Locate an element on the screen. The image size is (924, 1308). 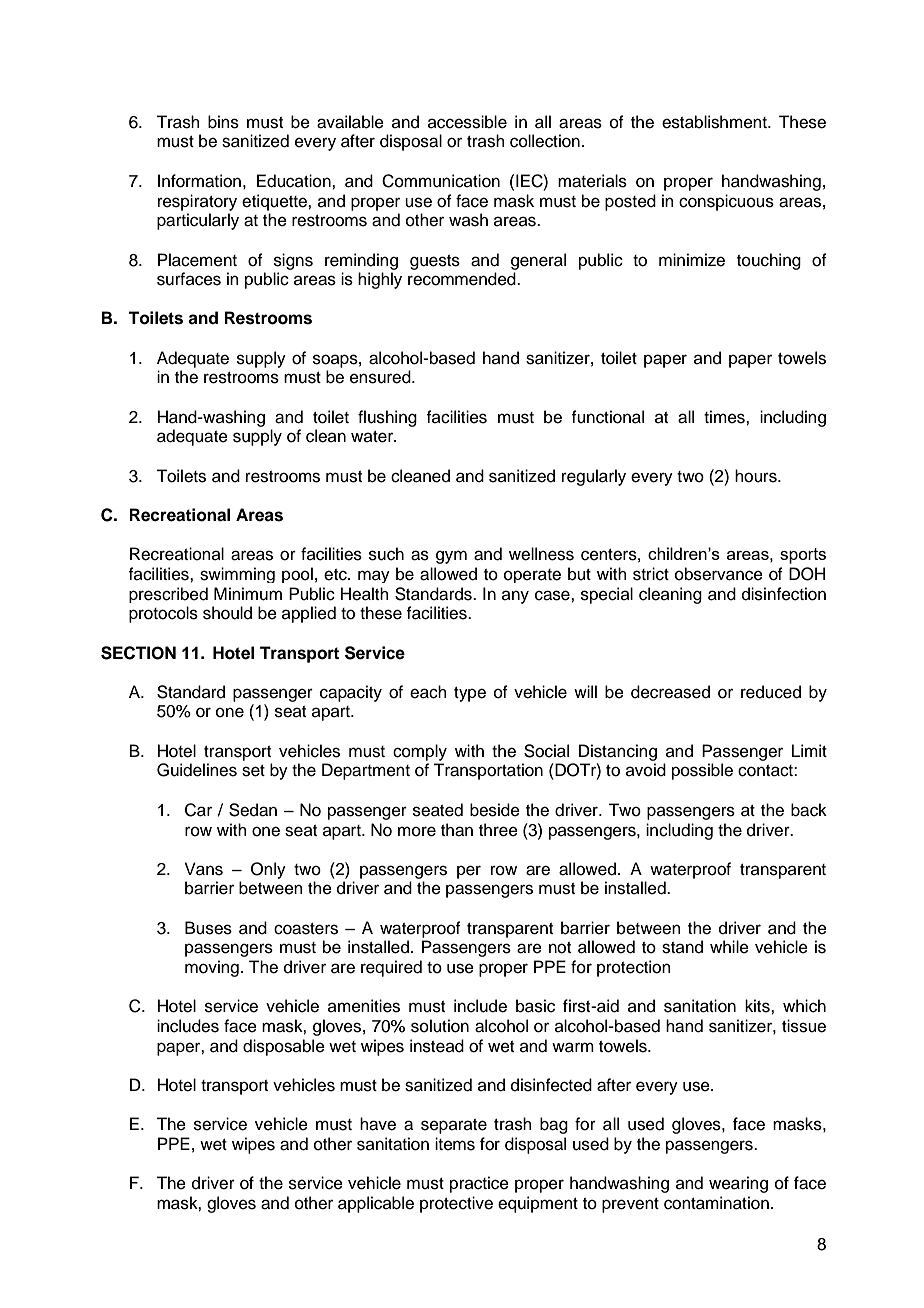
applicable is located at coordinates (376, 1204).
